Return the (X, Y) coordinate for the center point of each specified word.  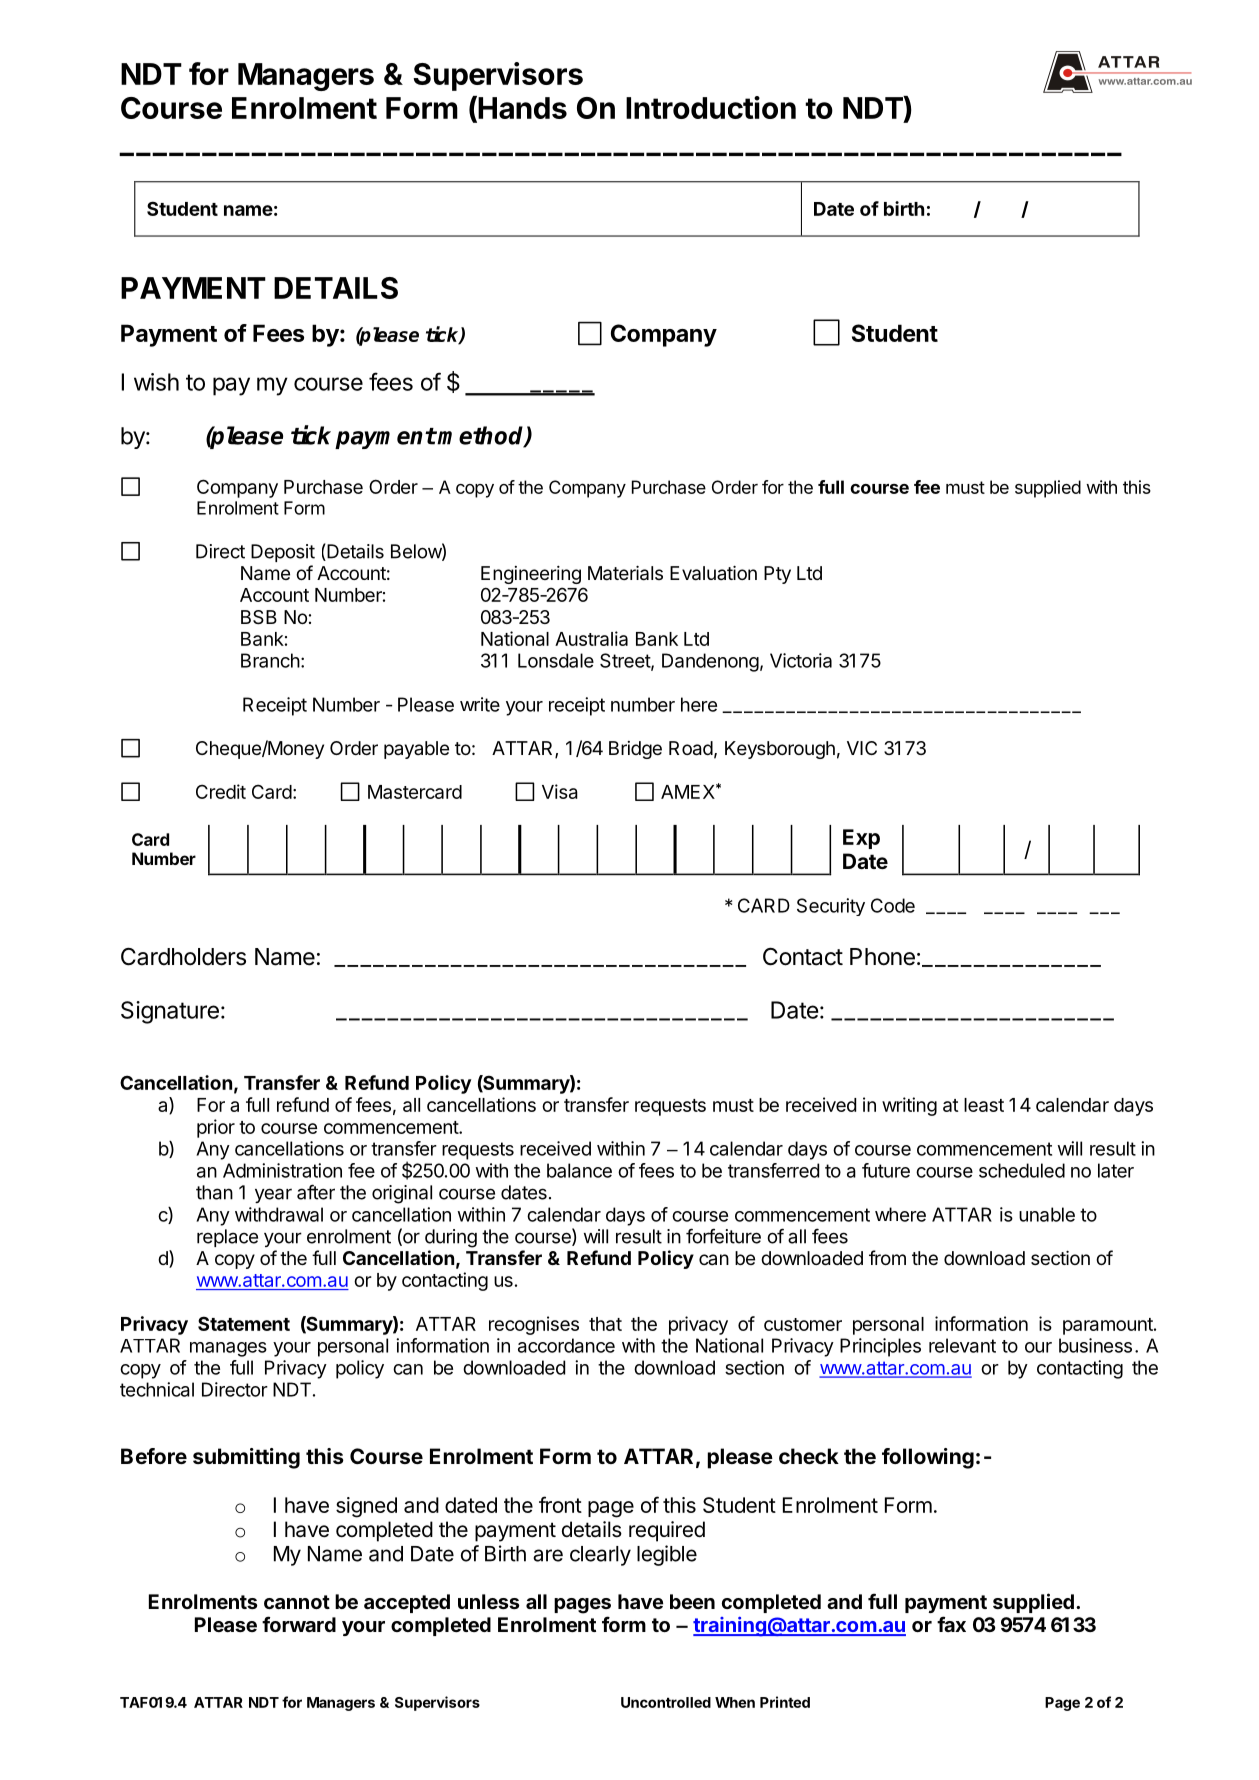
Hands (521, 109)
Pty (777, 575)
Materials (625, 573)
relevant (962, 1345)
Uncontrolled (666, 1702)
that (605, 1324)
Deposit (283, 553)
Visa (560, 791)
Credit (221, 791)
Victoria (801, 660)
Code (893, 905)
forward (299, 1624)
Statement (244, 1323)
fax (951, 1624)
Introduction (711, 107)
